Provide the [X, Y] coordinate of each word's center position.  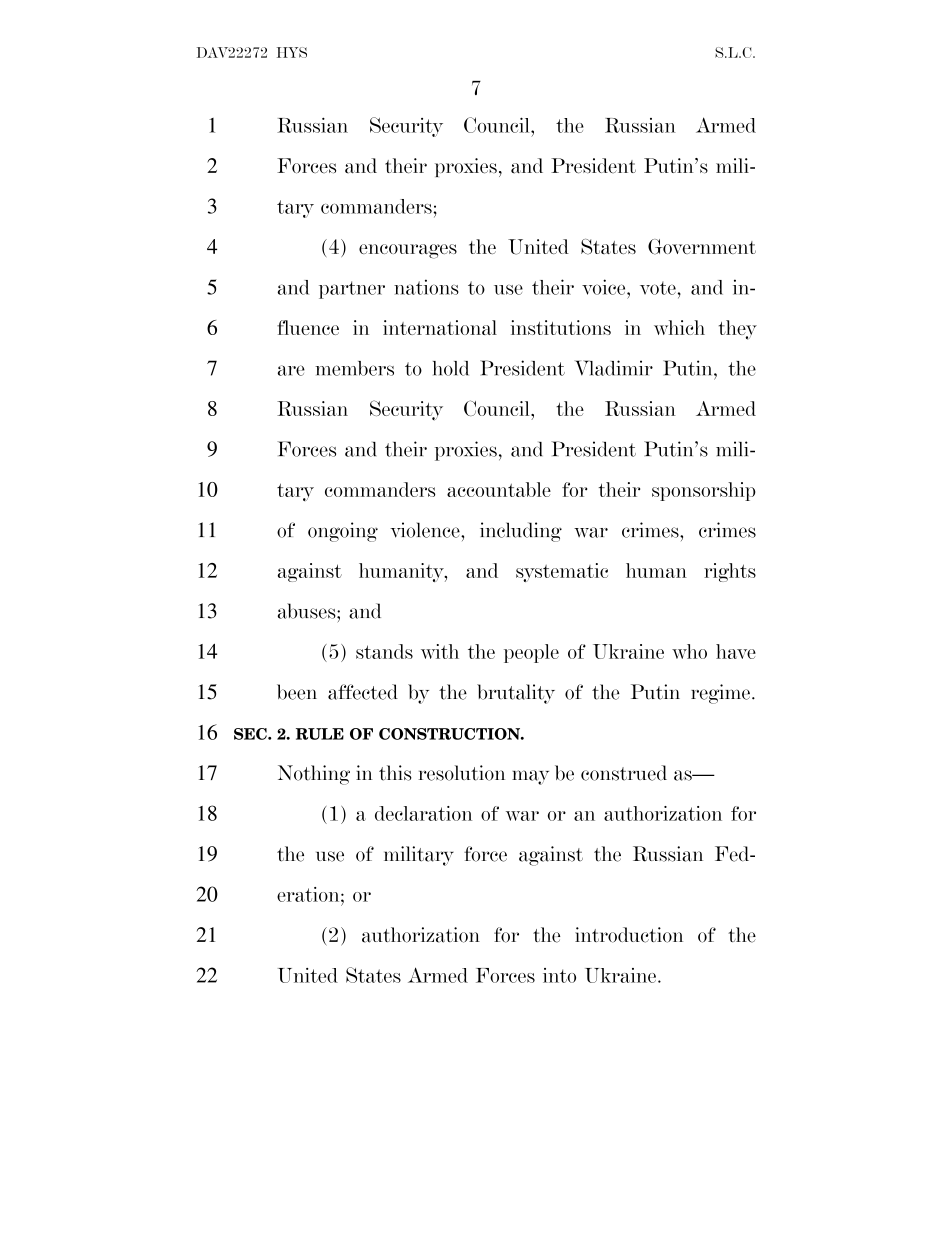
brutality [516, 694]
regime [720, 694]
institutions [561, 327]
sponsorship [704, 491]
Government [702, 247]
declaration [423, 813]
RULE [320, 734]
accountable [499, 489]
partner [352, 290]
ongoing [343, 532]
